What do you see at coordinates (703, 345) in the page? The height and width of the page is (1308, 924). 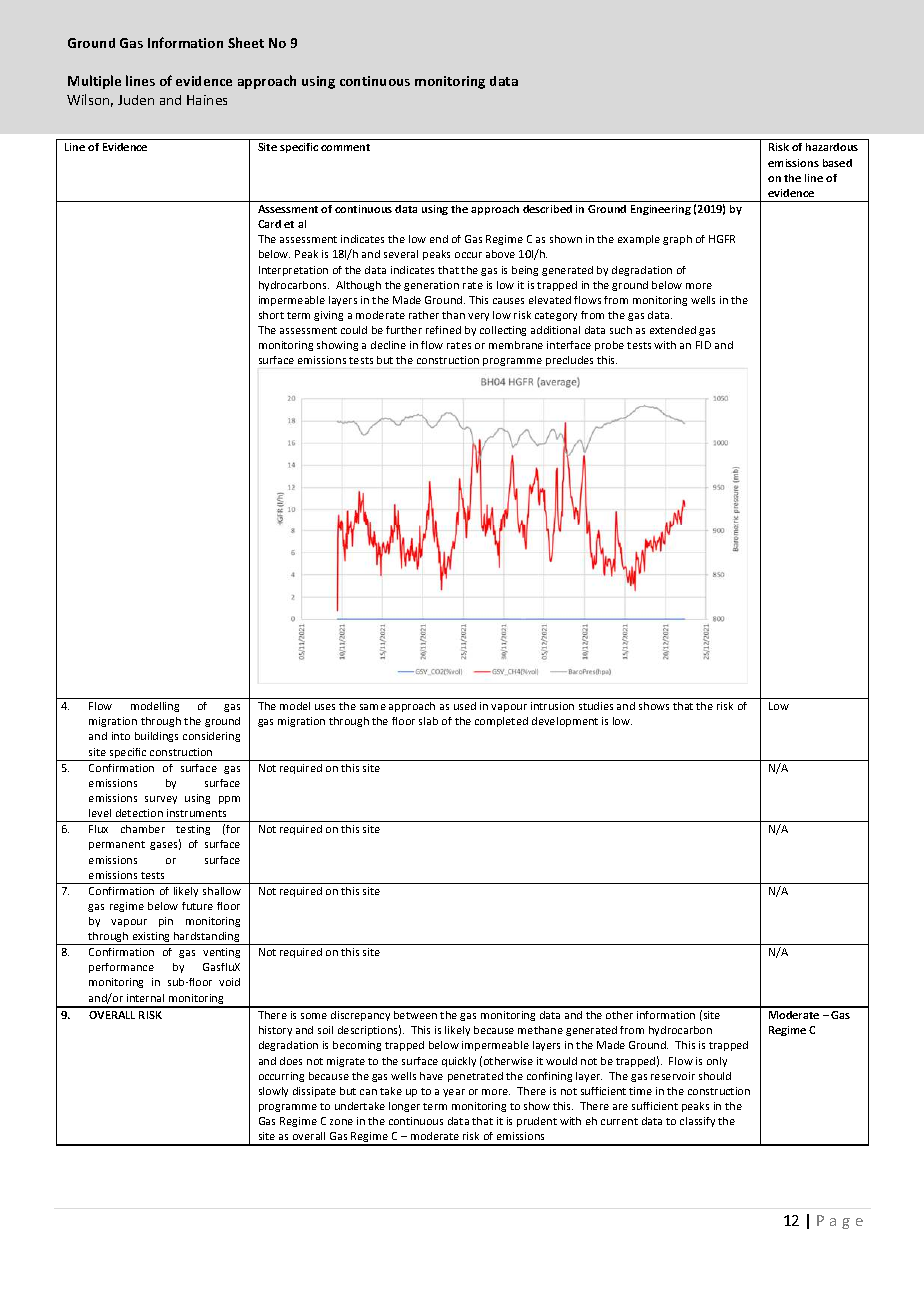 I see `FID` at bounding box center [703, 345].
